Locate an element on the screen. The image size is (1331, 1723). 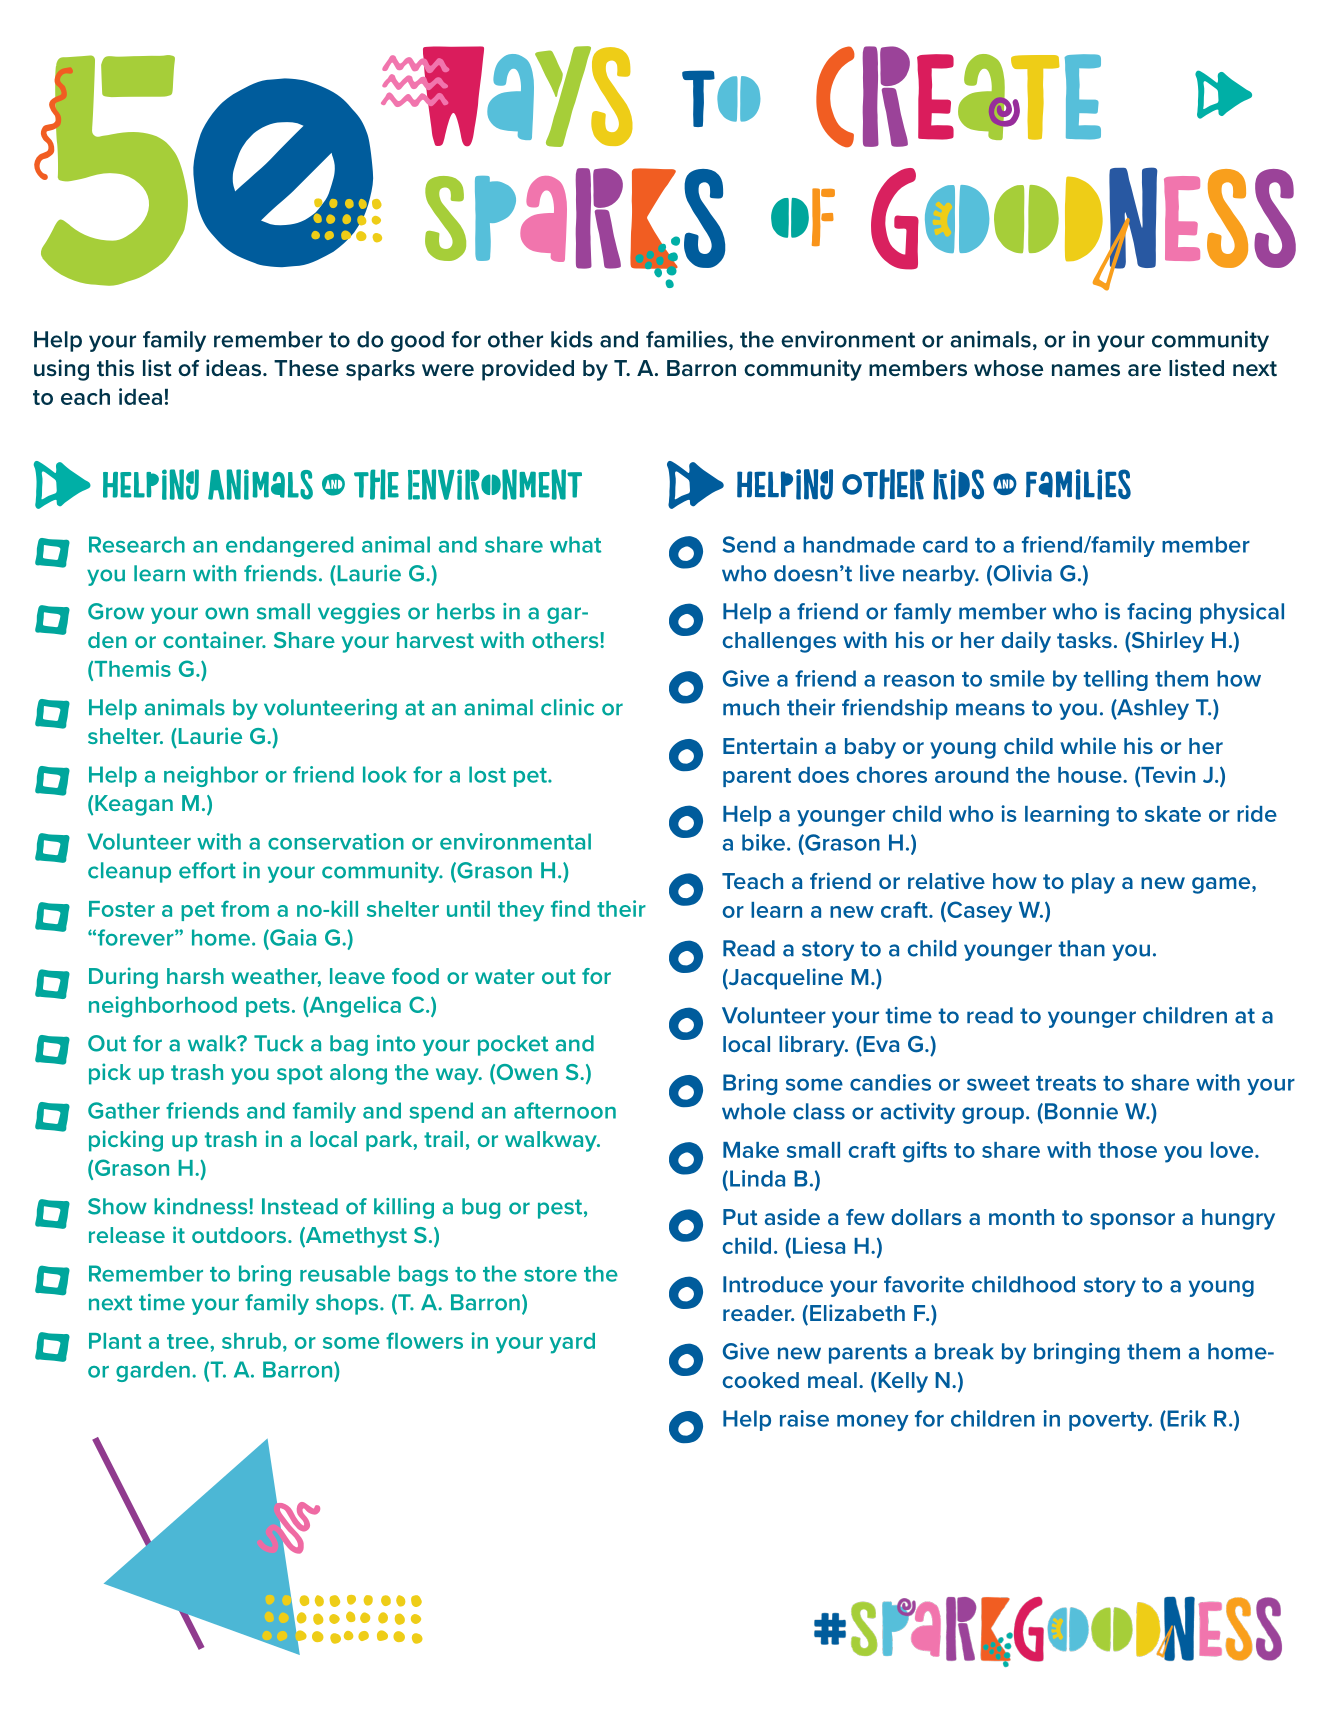
names is located at coordinates (1086, 370).
